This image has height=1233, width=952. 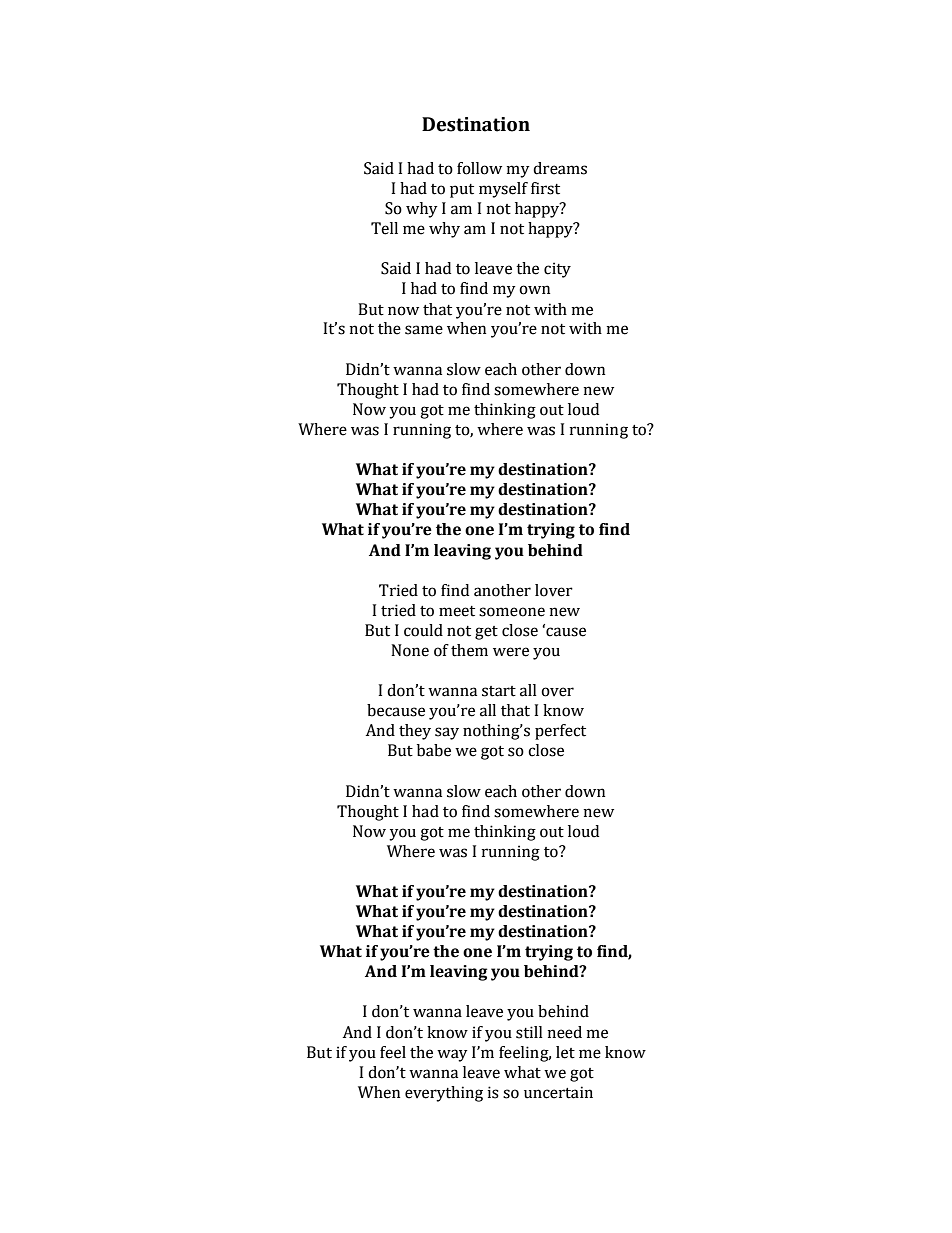 I want to click on everything, so click(x=444, y=1094).
